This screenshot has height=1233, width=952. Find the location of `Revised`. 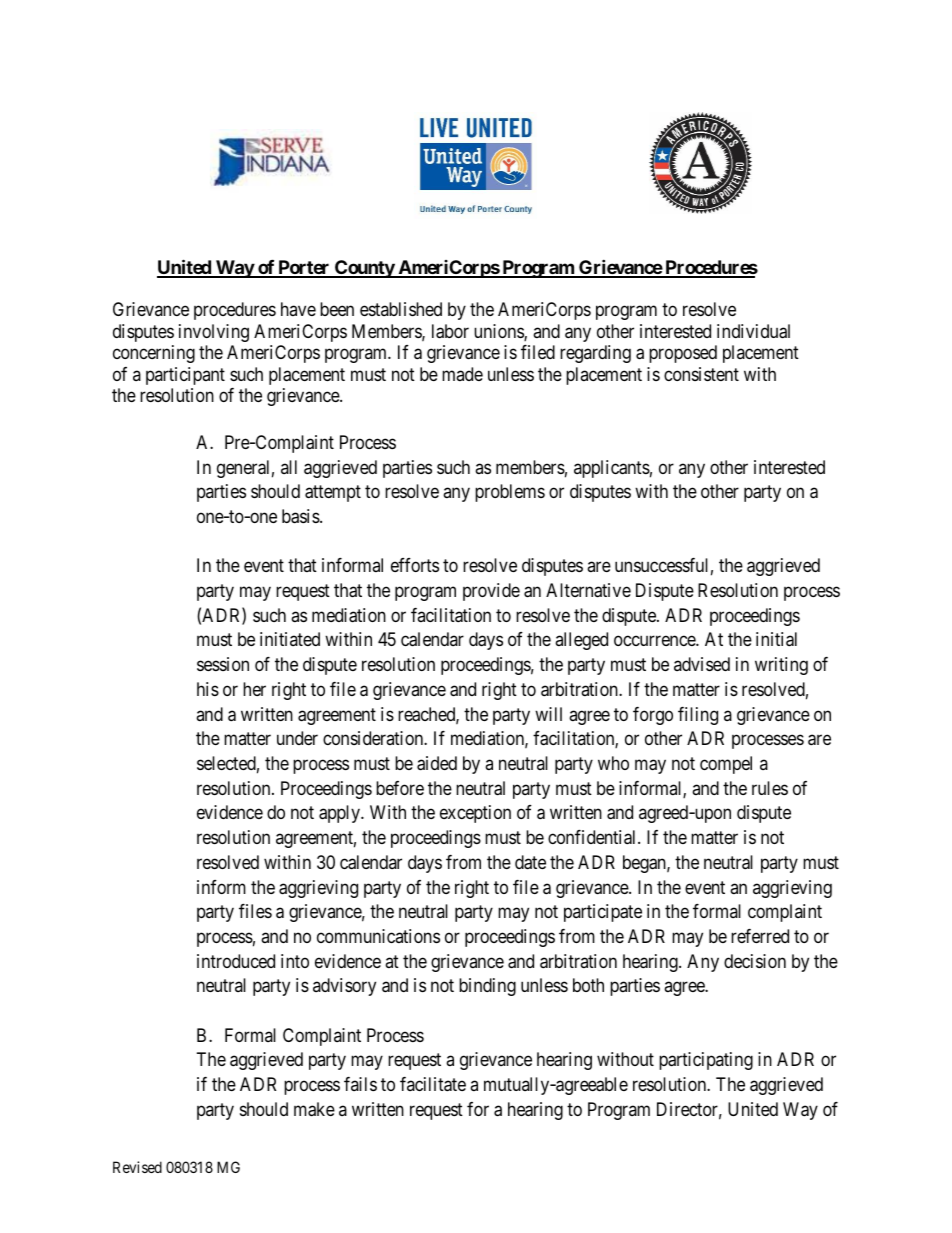

Revised is located at coordinates (137, 1167).
